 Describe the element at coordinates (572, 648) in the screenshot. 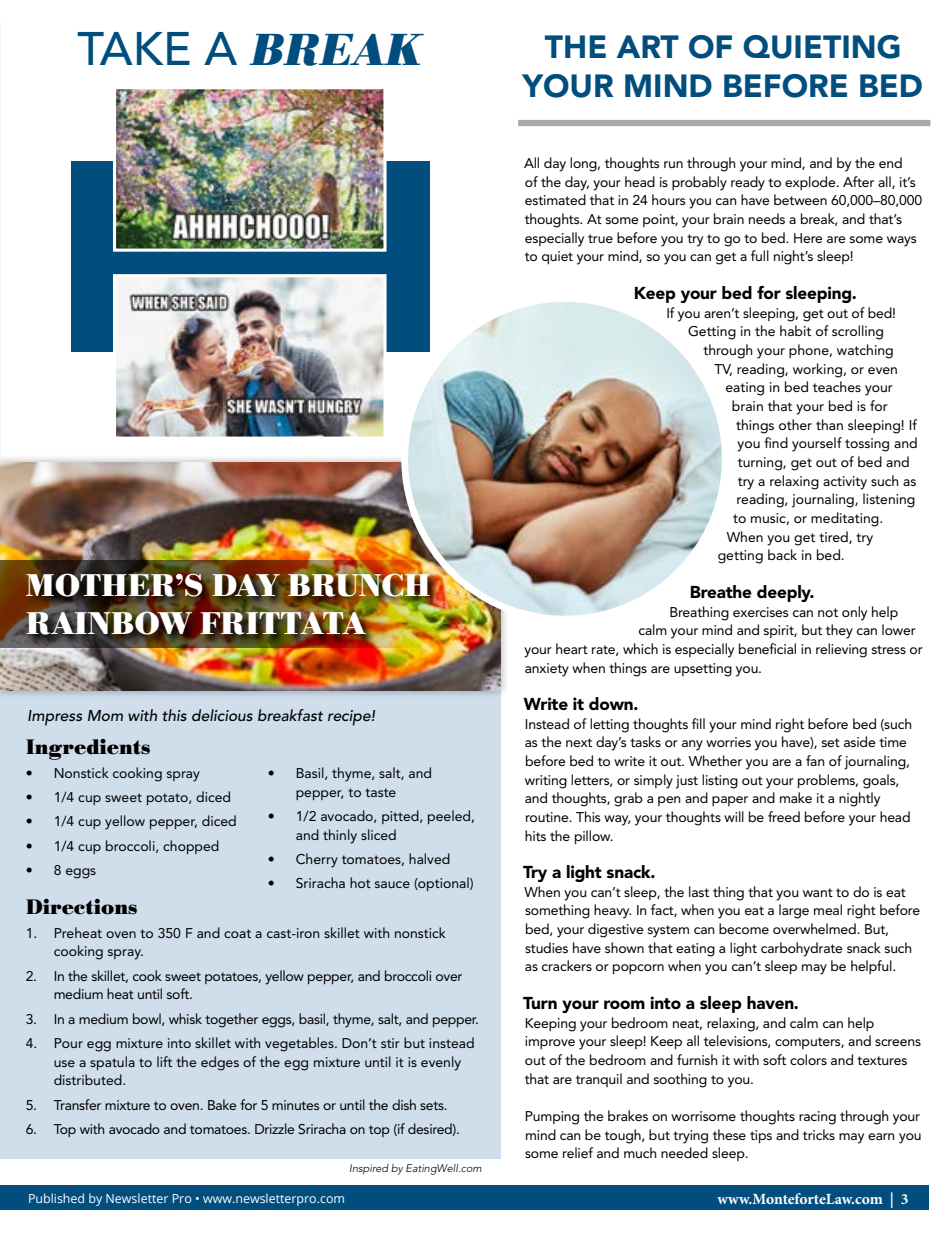

I see `heart` at that location.
